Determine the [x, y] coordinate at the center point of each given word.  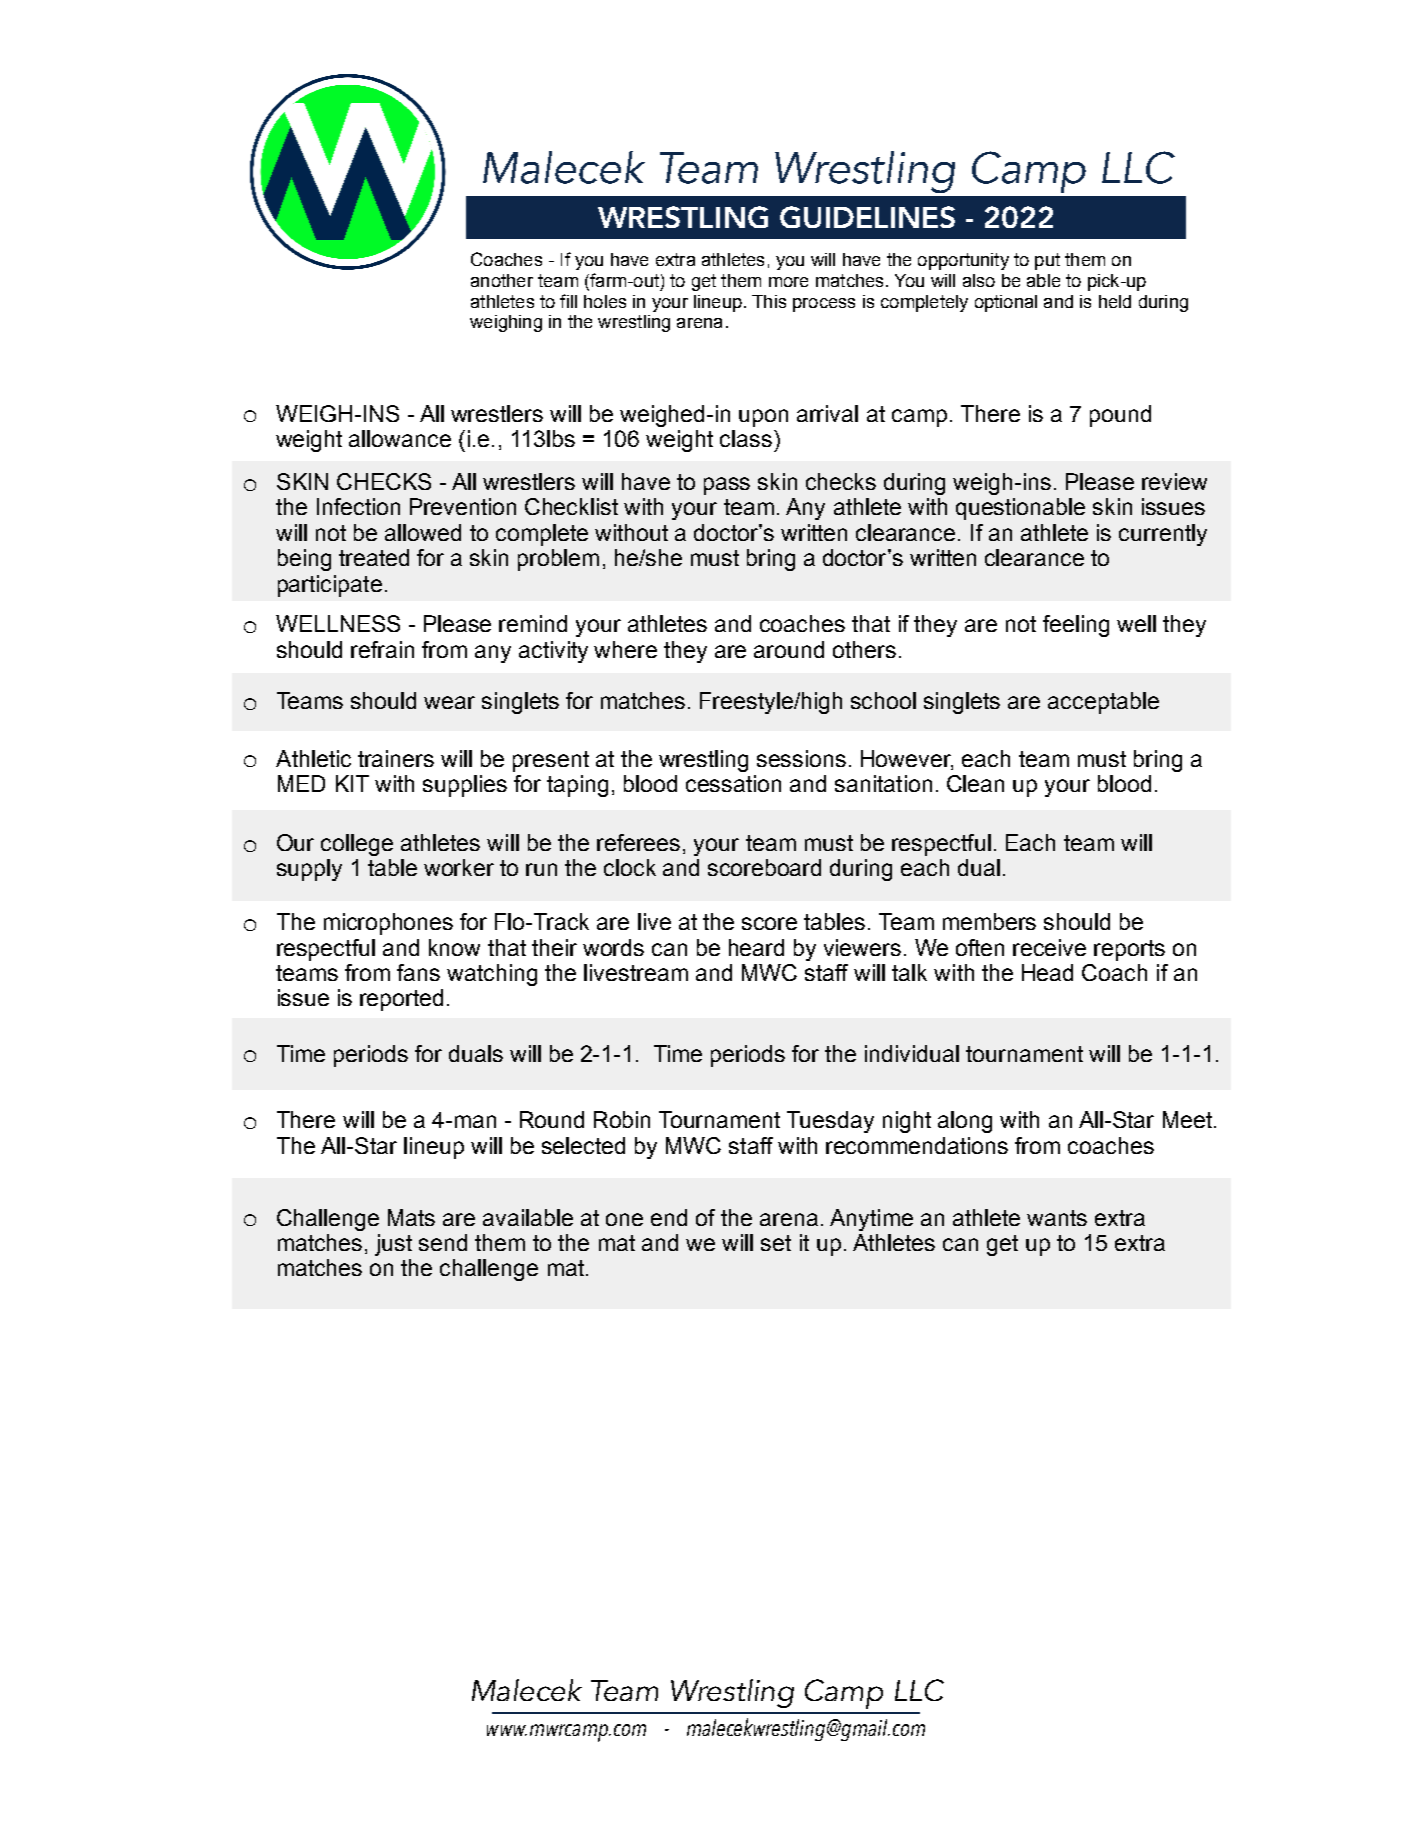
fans [418, 972]
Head [1047, 972]
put [1047, 261]
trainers [396, 758]
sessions [801, 758]
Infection [358, 506]
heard [756, 947]
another [502, 280]
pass [727, 486]
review [1174, 481]
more [788, 282]
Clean [975, 783]
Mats [411, 1217]
